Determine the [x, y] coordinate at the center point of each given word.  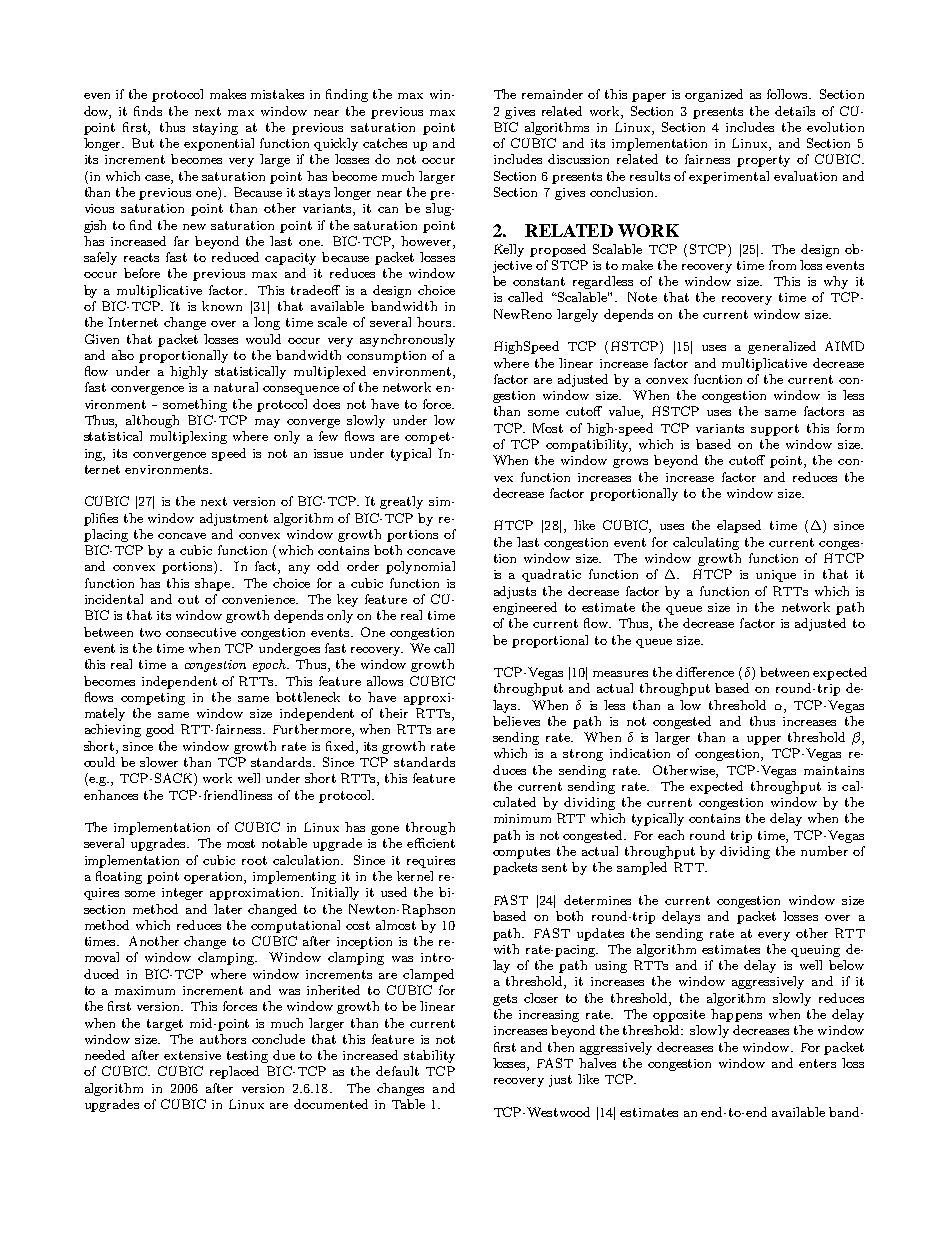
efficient [431, 843]
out [188, 599]
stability [429, 1056]
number [824, 851]
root [254, 860]
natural [236, 387]
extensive [192, 1055]
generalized [782, 347]
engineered [525, 608]
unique [776, 576]
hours [435, 322]
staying [215, 129]
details [795, 111]
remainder [552, 94]
